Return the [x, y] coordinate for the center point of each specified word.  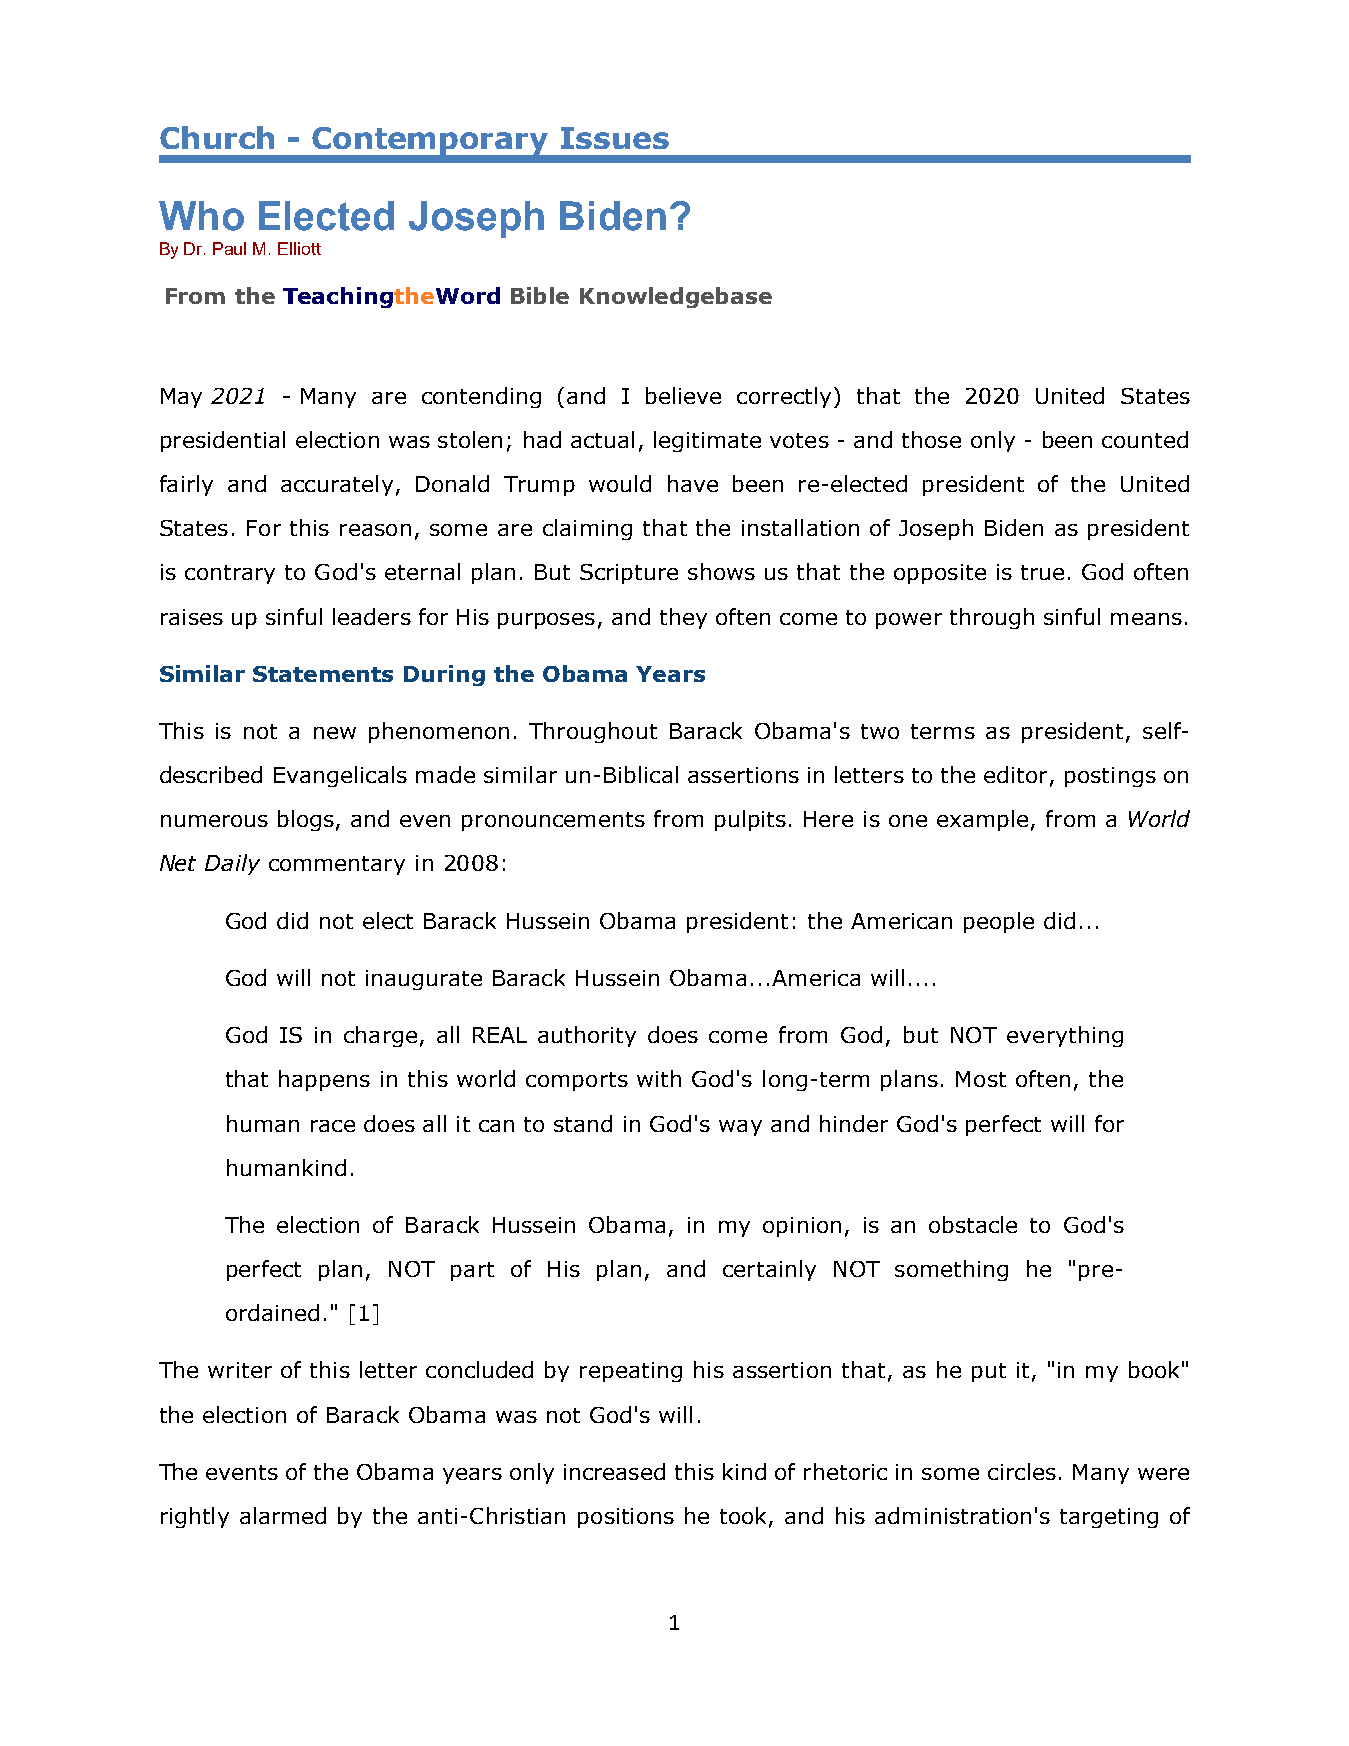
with [659, 1078]
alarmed [283, 1515]
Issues [615, 138]
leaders [372, 616]
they [683, 618]
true [1042, 572]
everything [1065, 1036]
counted [1145, 439]
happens [324, 1080]
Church [217, 137]
